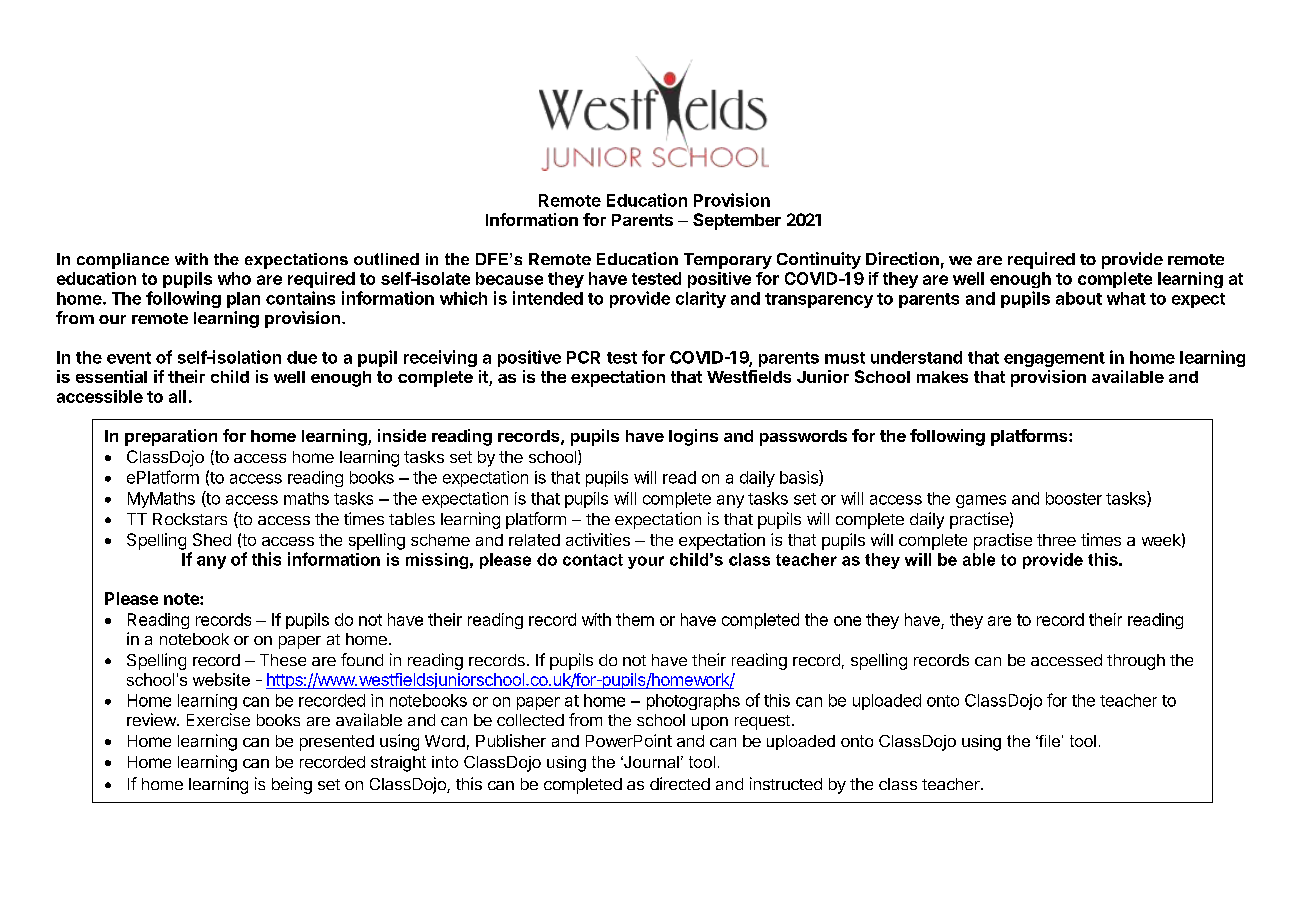 The width and height of the page is (1308, 924). What do you see at coordinates (283, 660) in the page?
I see `These` at bounding box center [283, 660].
